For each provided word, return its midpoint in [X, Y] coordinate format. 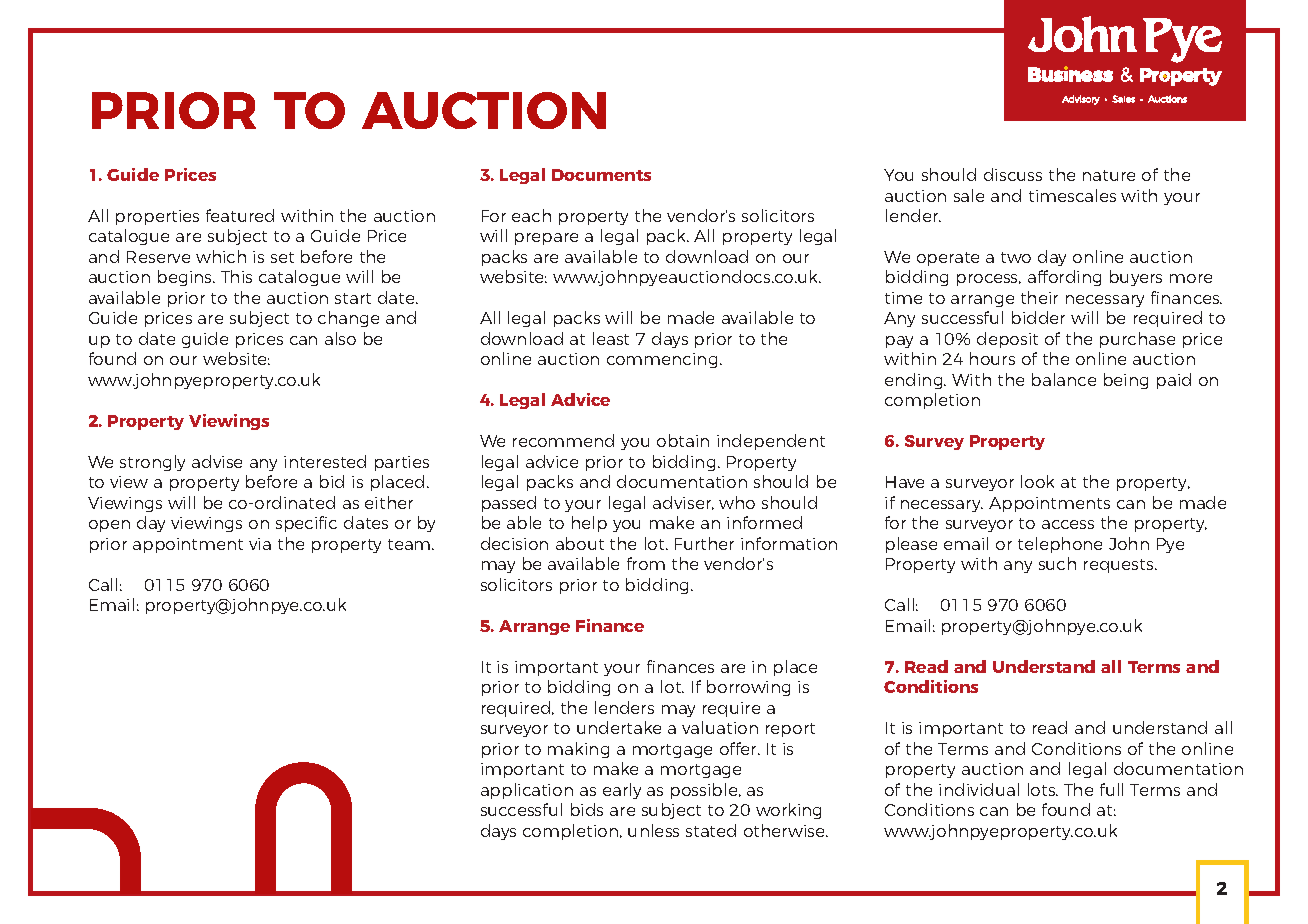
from [646, 563]
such [1057, 563]
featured [240, 215]
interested [325, 461]
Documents [601, 175]
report [790, 730]
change [348, 319]
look [1037, 481]
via [260, 544]
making [578, 750]
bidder [1038, 317]
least [611, 338]
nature [1109, 175]
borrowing [748, 688]
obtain [683, 440]
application [527, 791]
